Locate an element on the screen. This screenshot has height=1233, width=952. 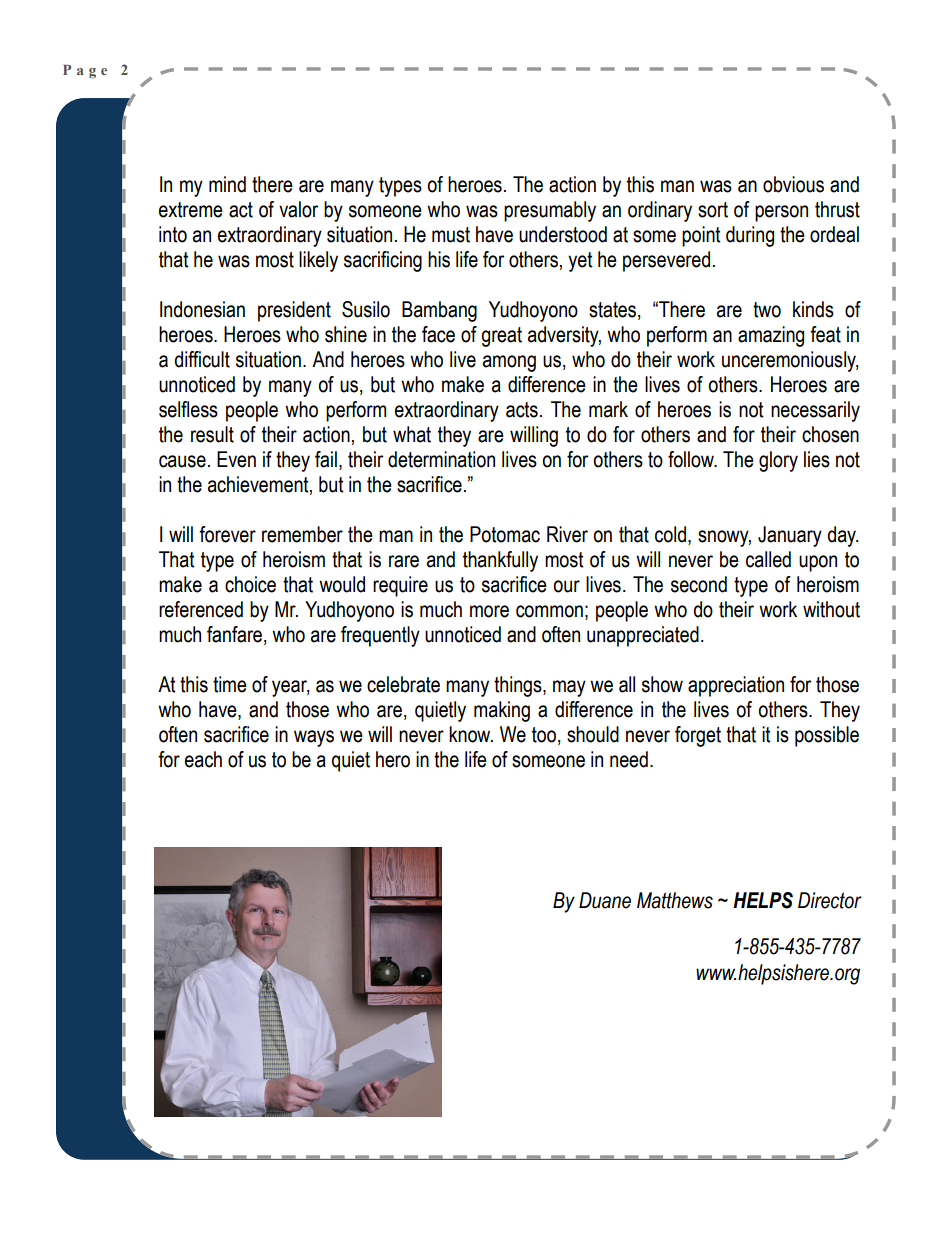
time is located at coordinates (230, 684).
